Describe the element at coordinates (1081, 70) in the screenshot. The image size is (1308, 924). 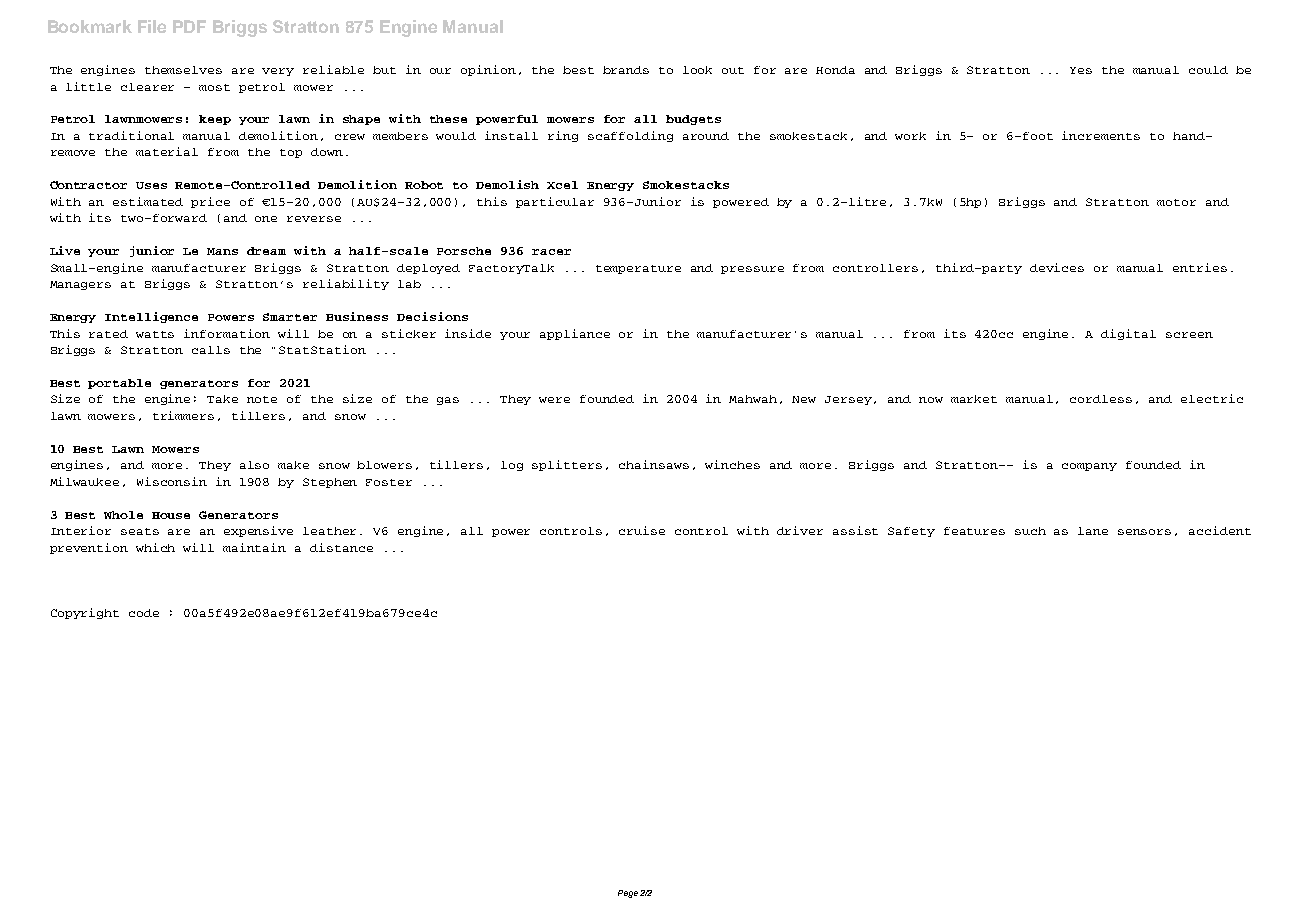
I see `Yes` at that location.
